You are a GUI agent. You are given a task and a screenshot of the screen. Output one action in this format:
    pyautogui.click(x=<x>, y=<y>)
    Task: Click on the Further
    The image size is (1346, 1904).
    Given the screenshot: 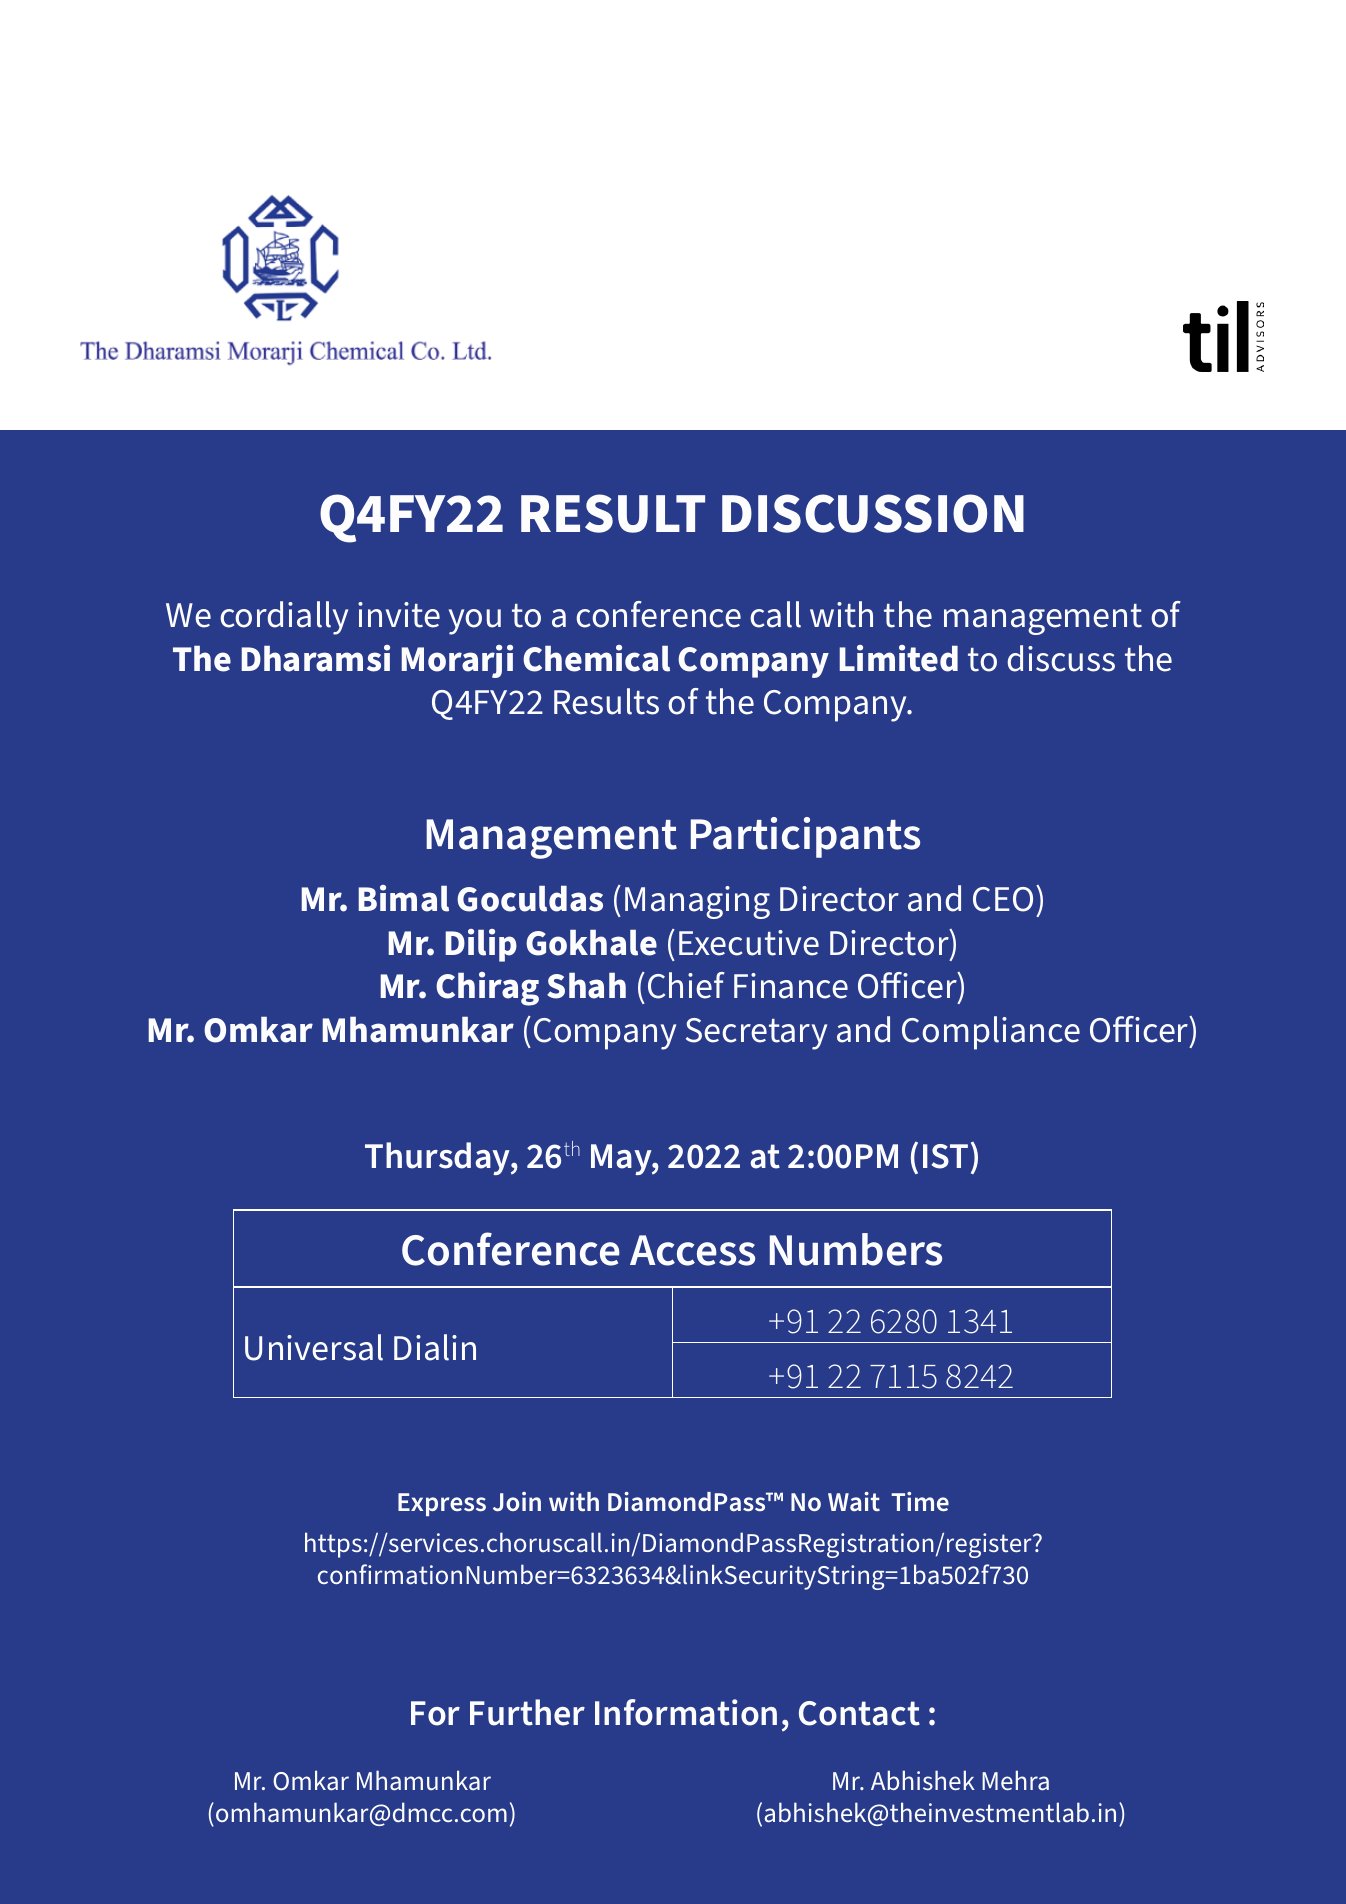 What is the action you would take?
    pyautogui.click(x=527, y=1712)
